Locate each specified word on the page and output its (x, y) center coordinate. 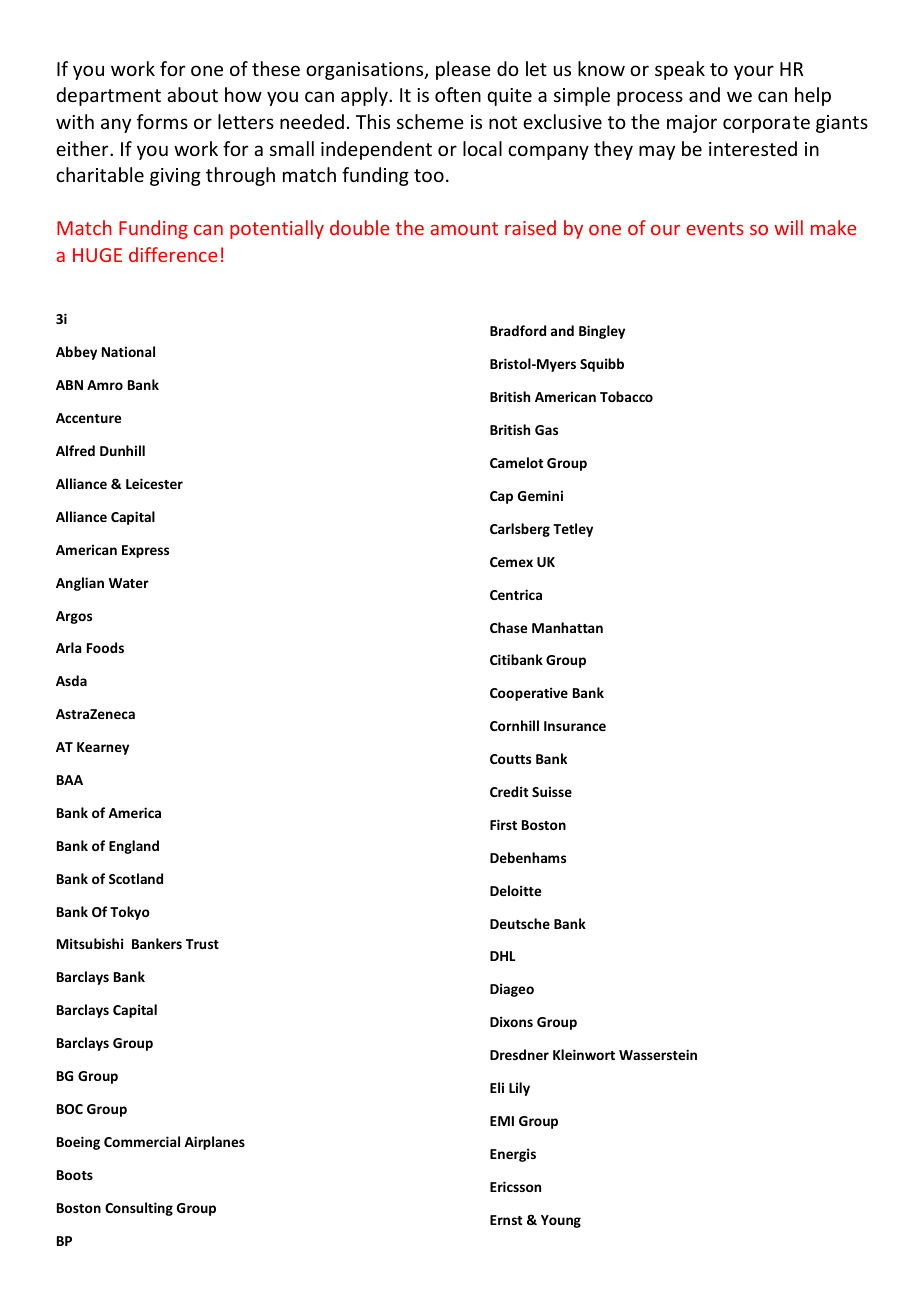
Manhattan (567, 627)
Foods (105, 647)
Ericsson (515, 1186)
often (458, 94)
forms (162, 121)
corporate (766, 124)
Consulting (139, 1209)
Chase (508, 627)
